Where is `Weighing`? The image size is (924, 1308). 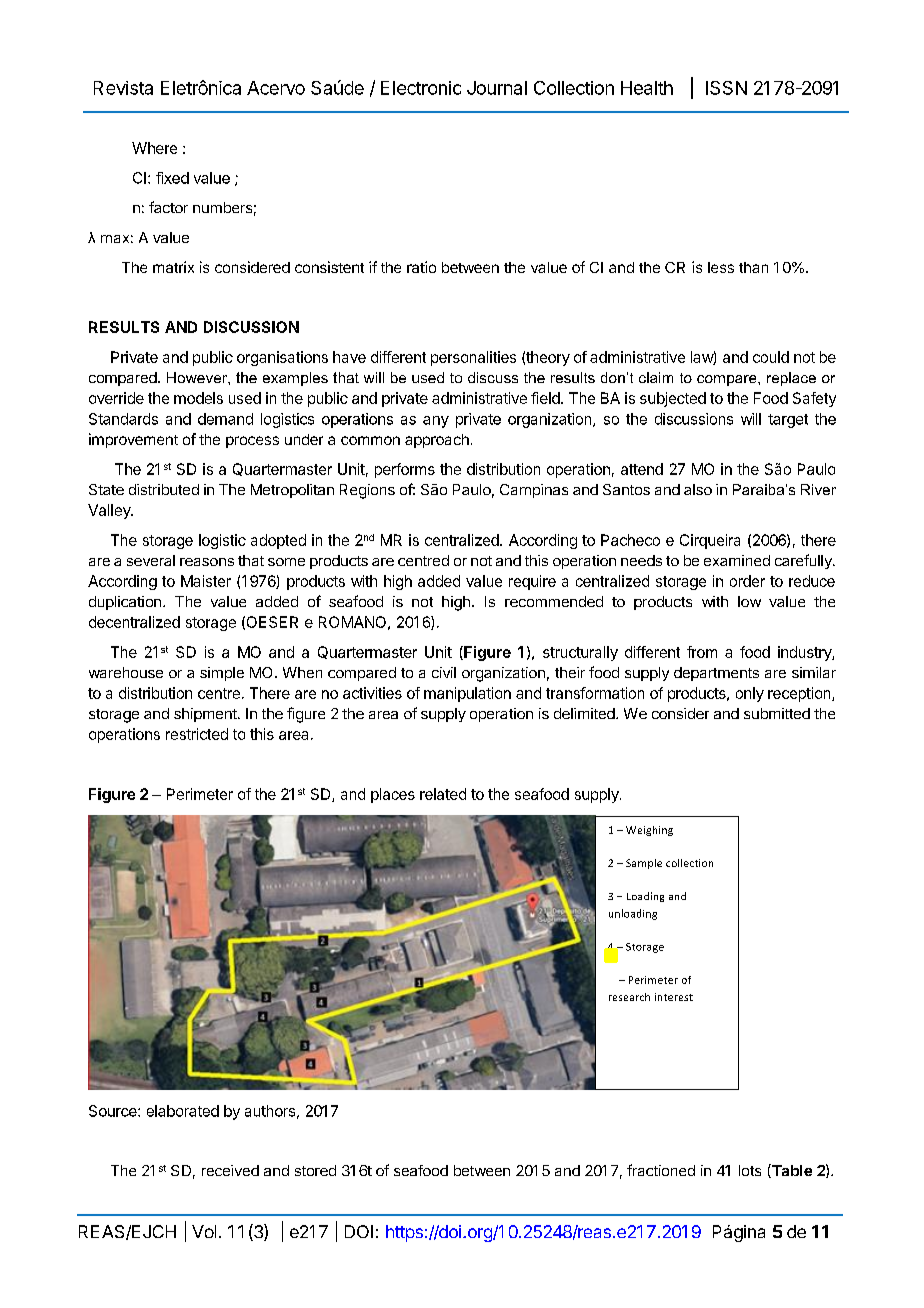
Weighing is located at coordinates (649, 831).
